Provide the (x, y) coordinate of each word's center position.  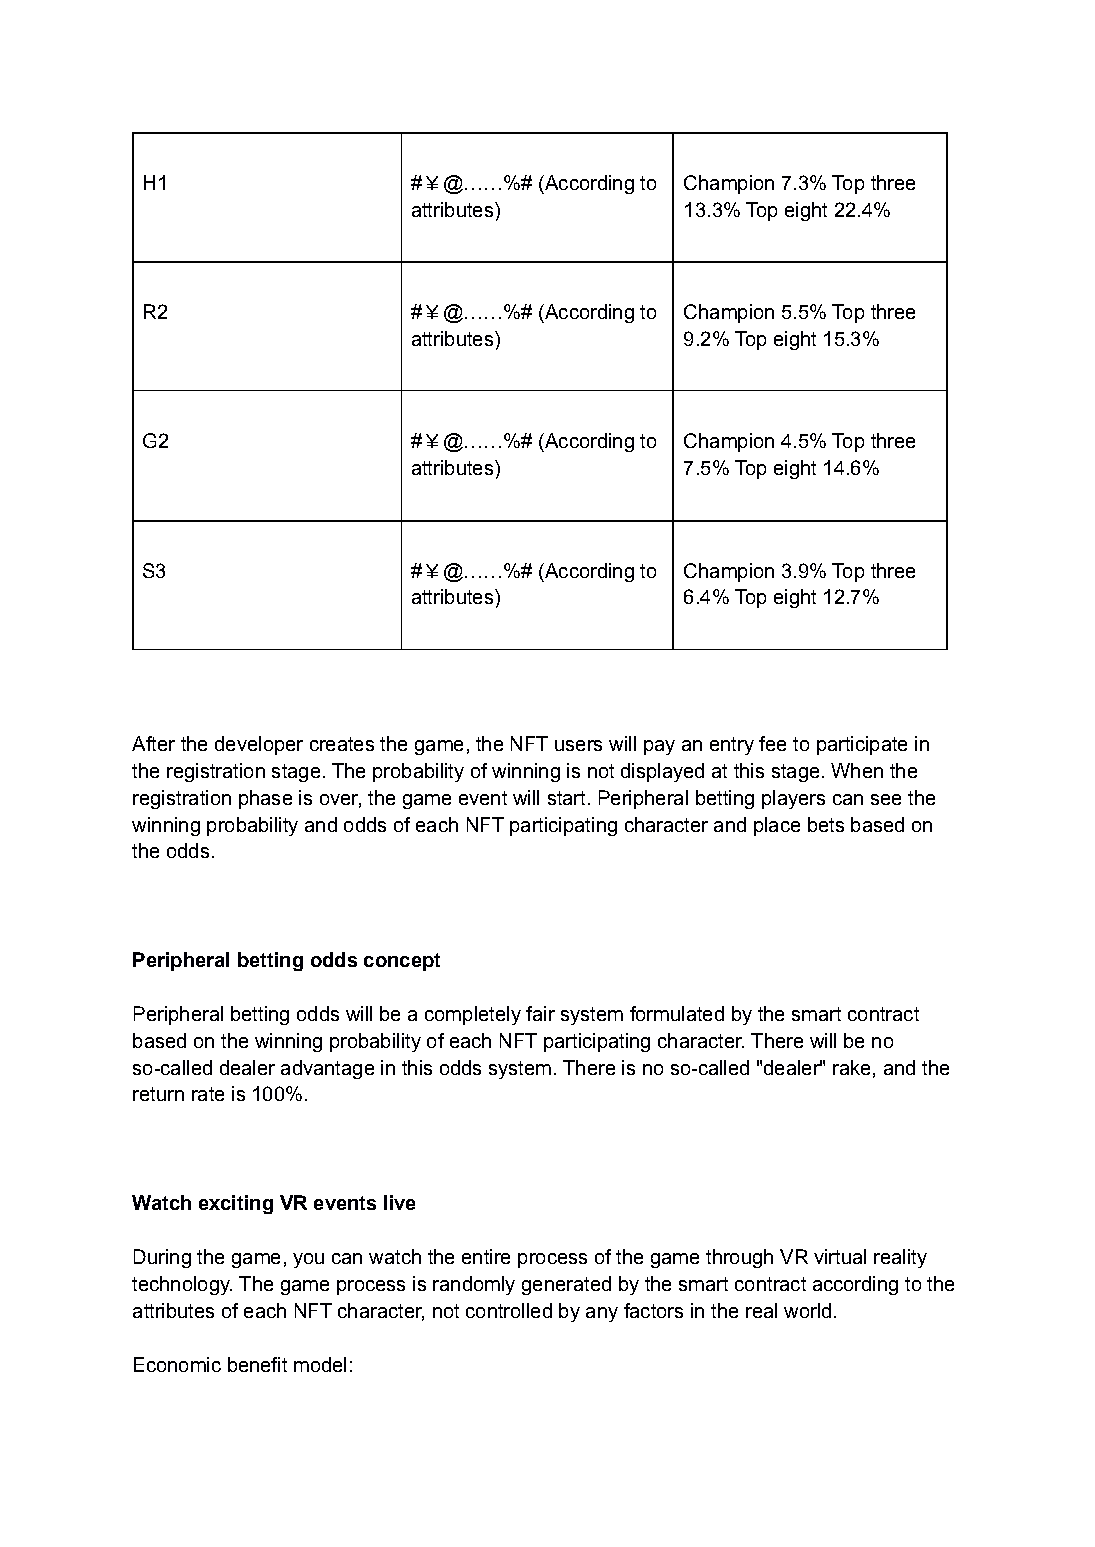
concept (402, 962)
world (807, 1310)
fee (772, 743)
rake (851, 1067)
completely (473, 1015)
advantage (327, 1069)
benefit (257, 1364)
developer (259, 745)
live (399, 1202)
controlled (509, 1310)
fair (540, 1013)
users (578, 745)
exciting (236, 1204)
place (777, 826)
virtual (840, 1256)
